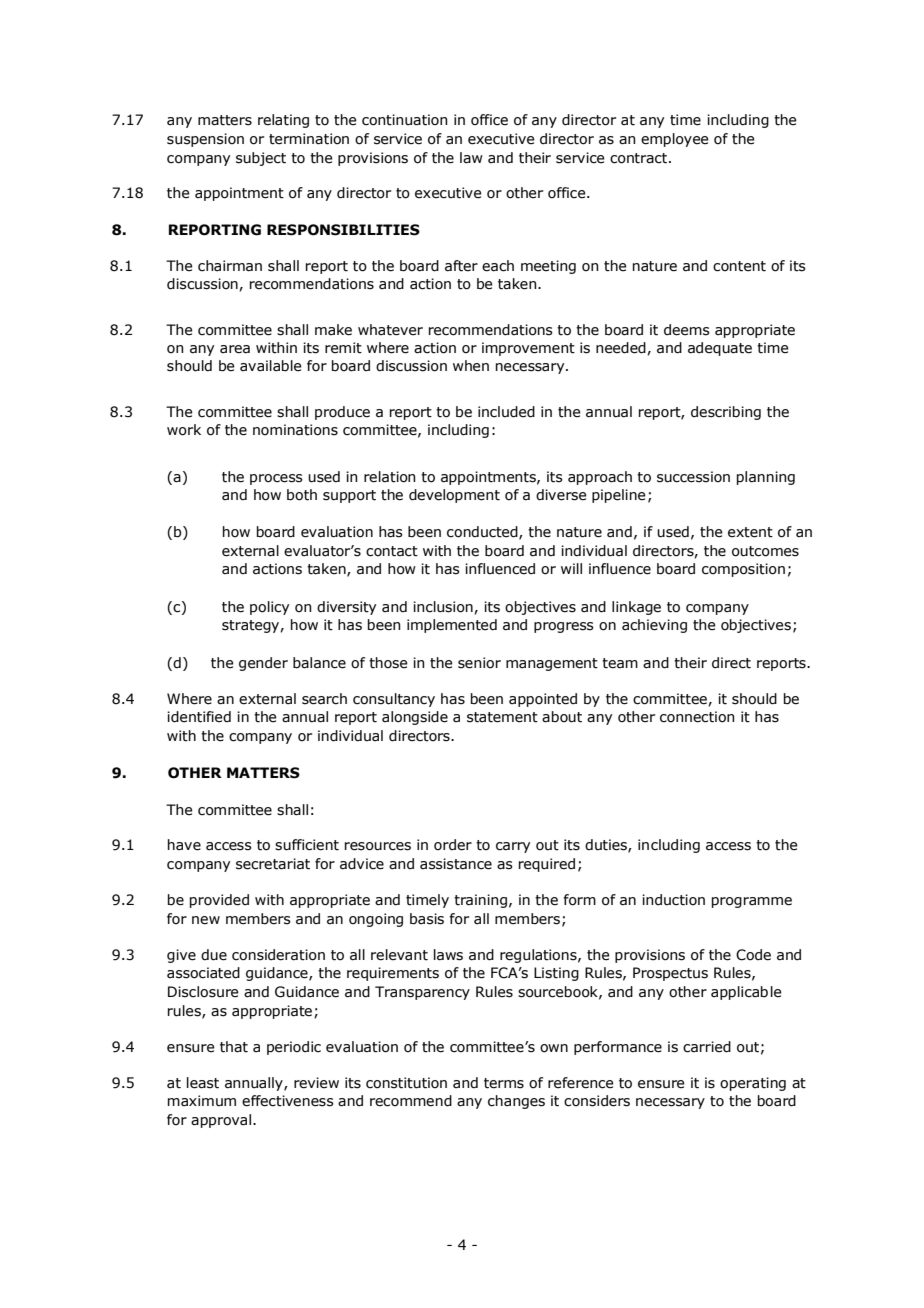 This screenshot has width=924, height=1308. What do you see at coordinates (405, 120) in the screenshot?
I see `continuation` at bounding box center [405, 120].
